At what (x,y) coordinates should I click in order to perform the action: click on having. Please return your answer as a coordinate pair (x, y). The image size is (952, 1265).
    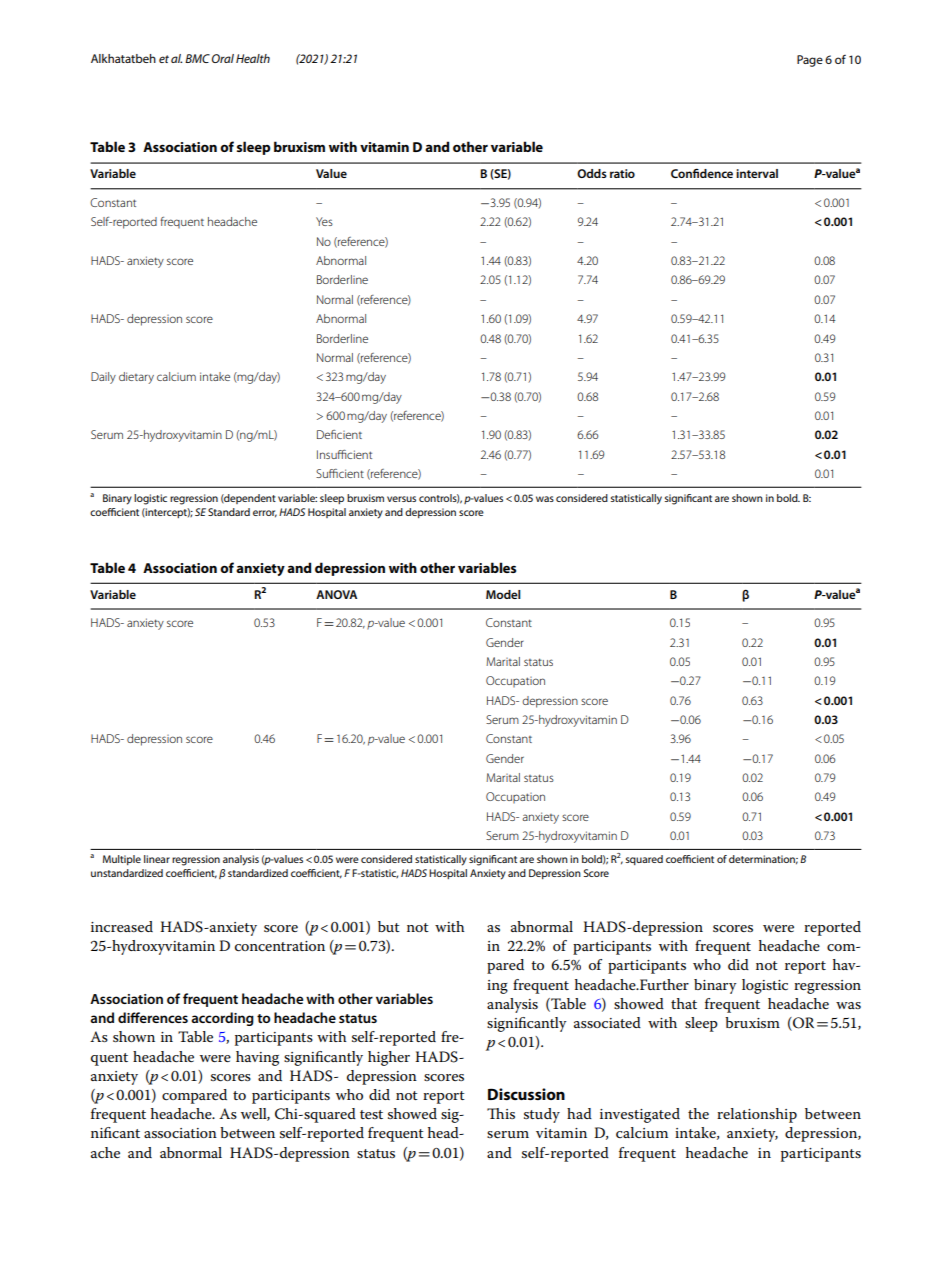
    Looking at the image, I should click on (257, 1058).
